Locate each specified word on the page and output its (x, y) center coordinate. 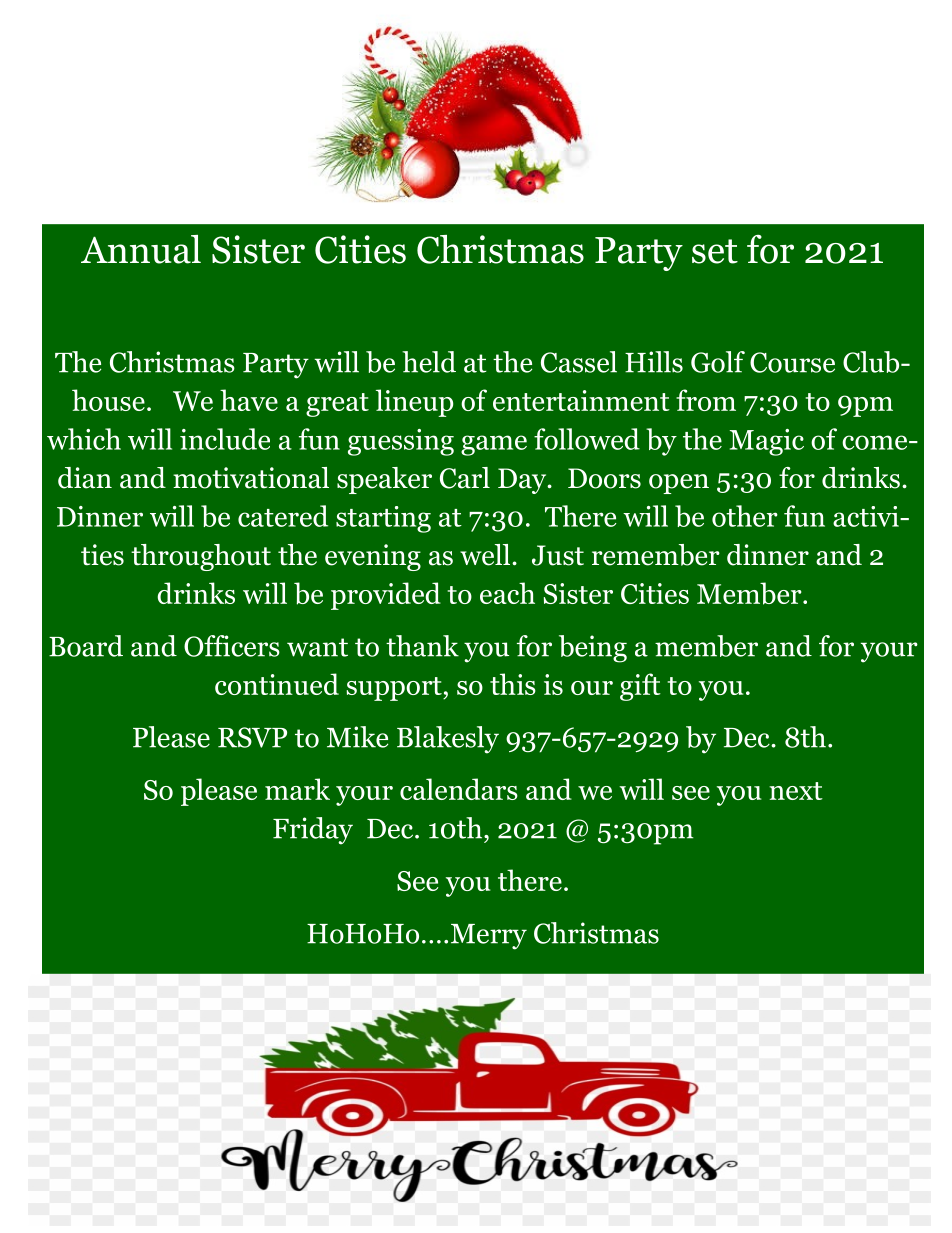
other (745, 516)
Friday (313, 831)
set (715, 251)
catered (283, 516)
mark (297, 789)
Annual (141, 249)
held (429, 362)
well (486, 555)
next (796, 791)
